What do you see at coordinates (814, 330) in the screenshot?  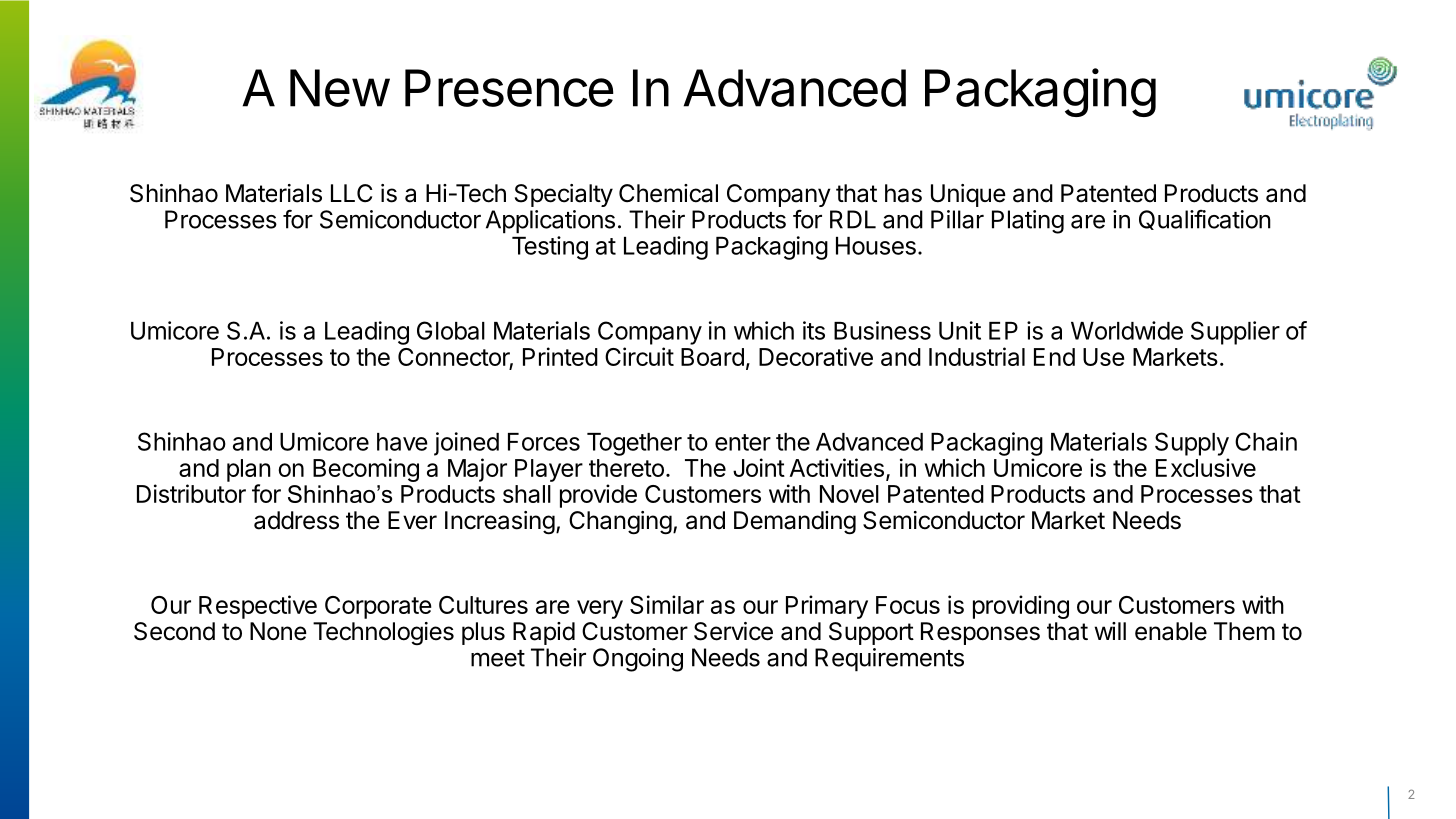 I see `its` at bounding box center [814, 330].
